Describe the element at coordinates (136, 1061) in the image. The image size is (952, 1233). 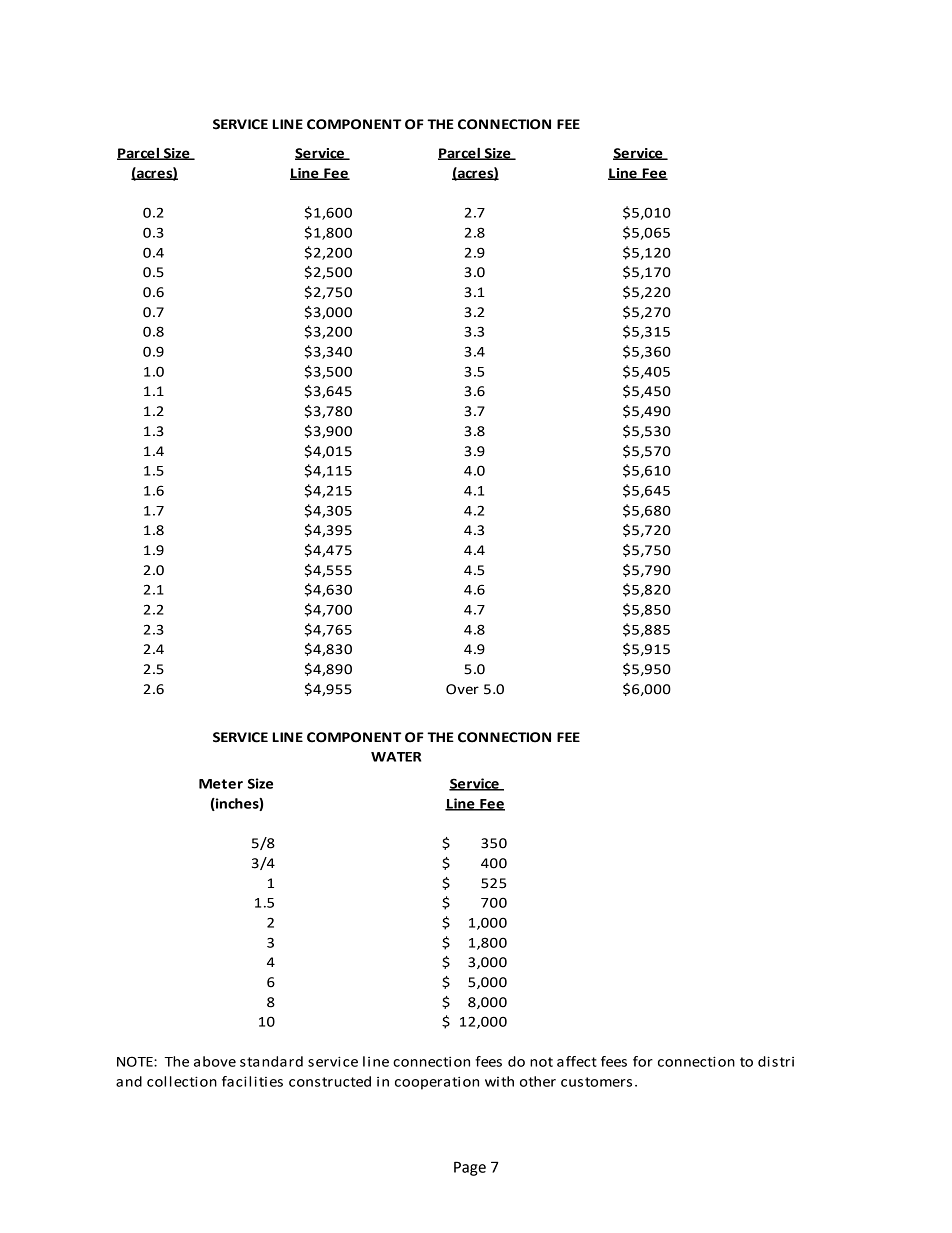
I see `NOTE` at that location.
